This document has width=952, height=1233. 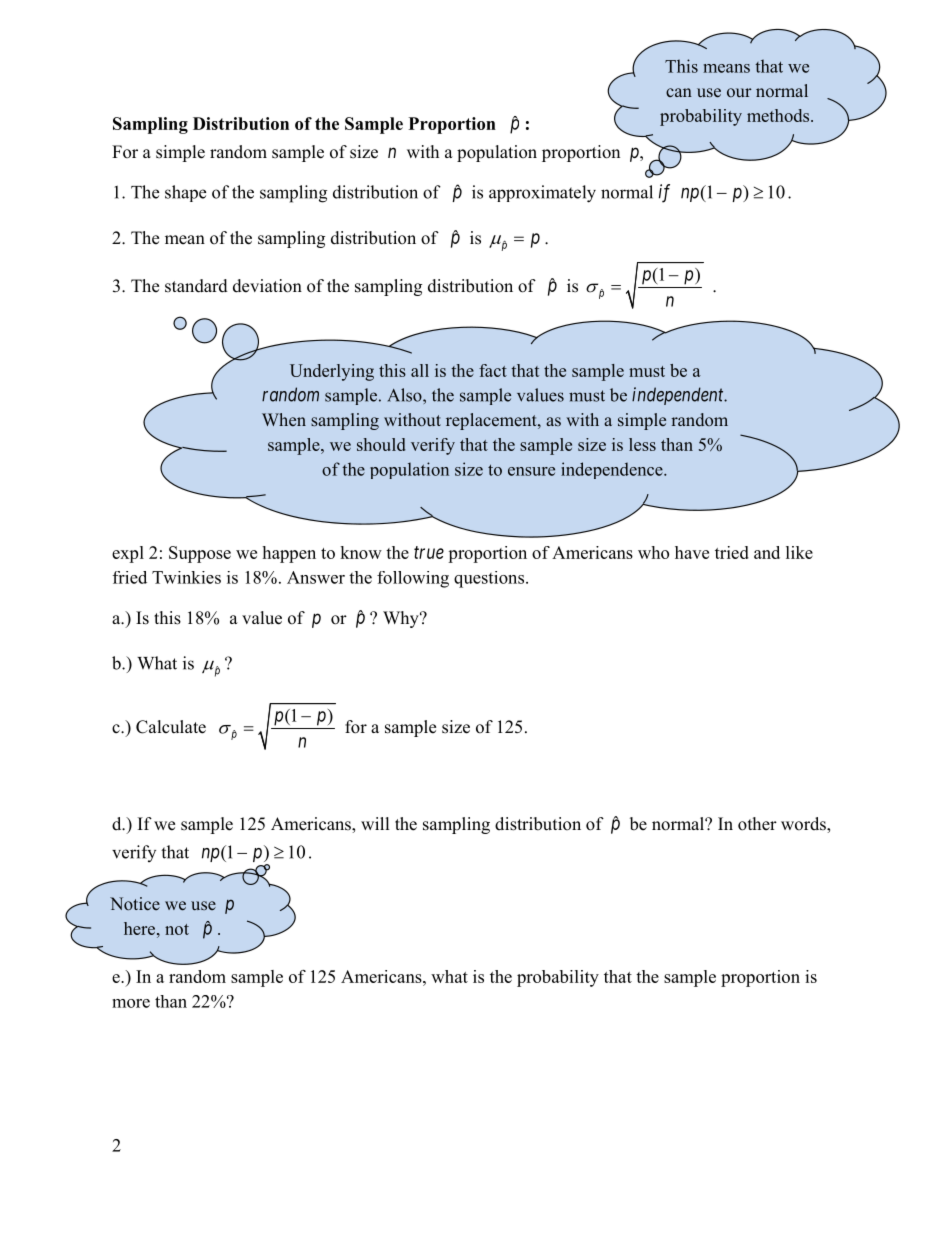 What do you see at coordinates (171, 727) in the document?
I see `Calculate` at bounding box center [171, 727].
